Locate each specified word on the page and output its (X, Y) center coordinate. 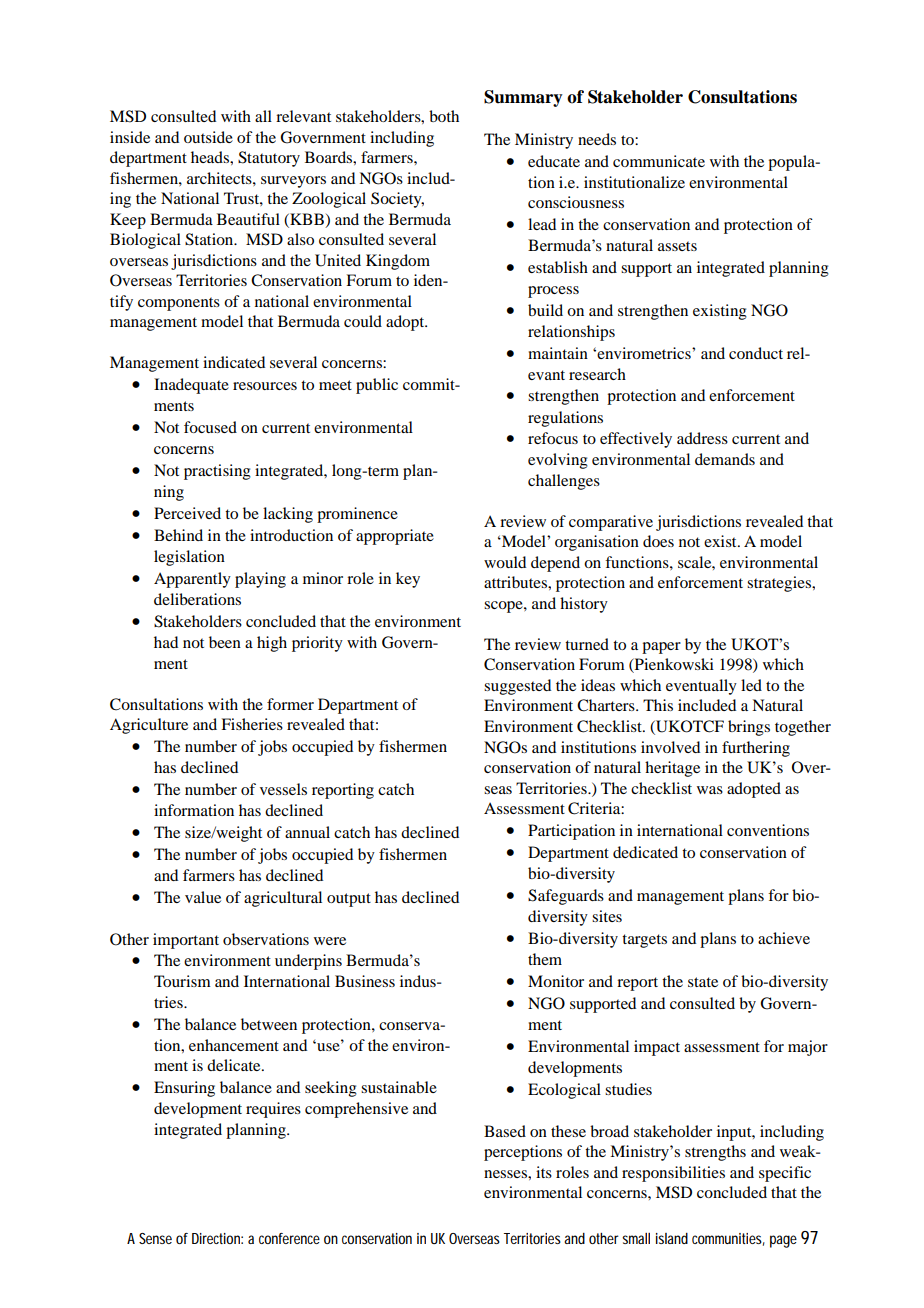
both (444, 116)
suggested (517, 687)
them (545, 959)
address (702, 438)
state (703, 982)
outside (208, 137)
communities (728, 1239)
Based (505, 1131)
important (186, 941)
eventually (701, 687)
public (377, 386)
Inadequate (191, 386)
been (225, 642)
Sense (155, 1238)
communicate (659, 161)
